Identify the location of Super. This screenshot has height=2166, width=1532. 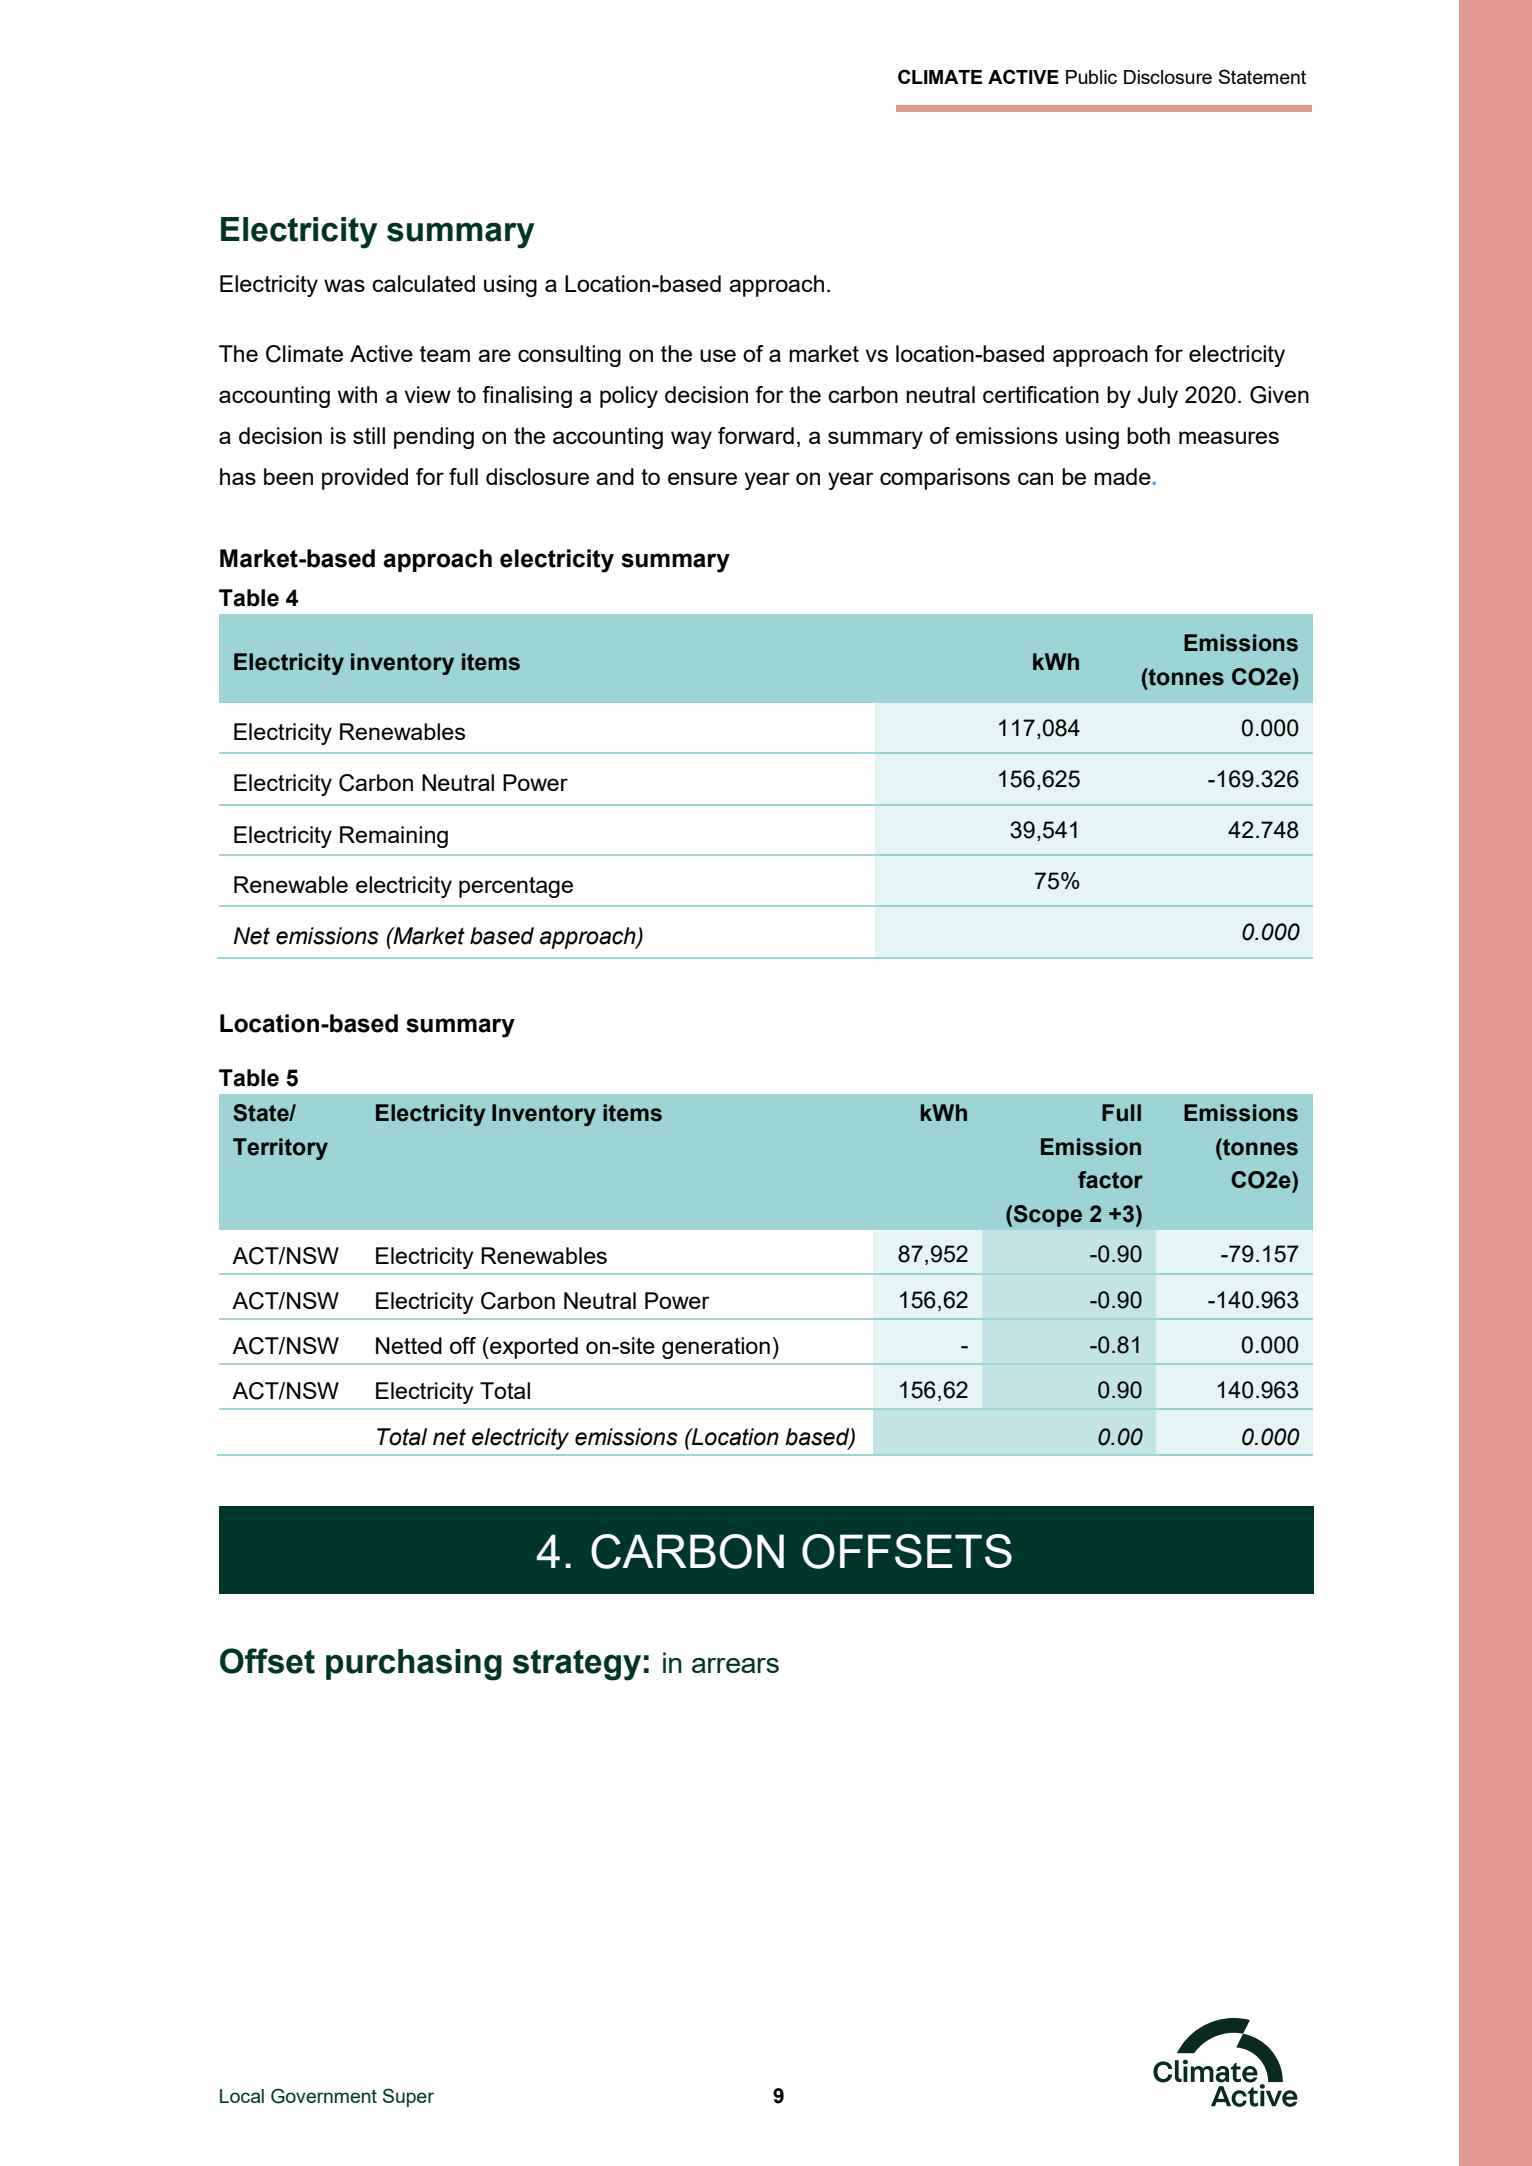
(408, 2097).
